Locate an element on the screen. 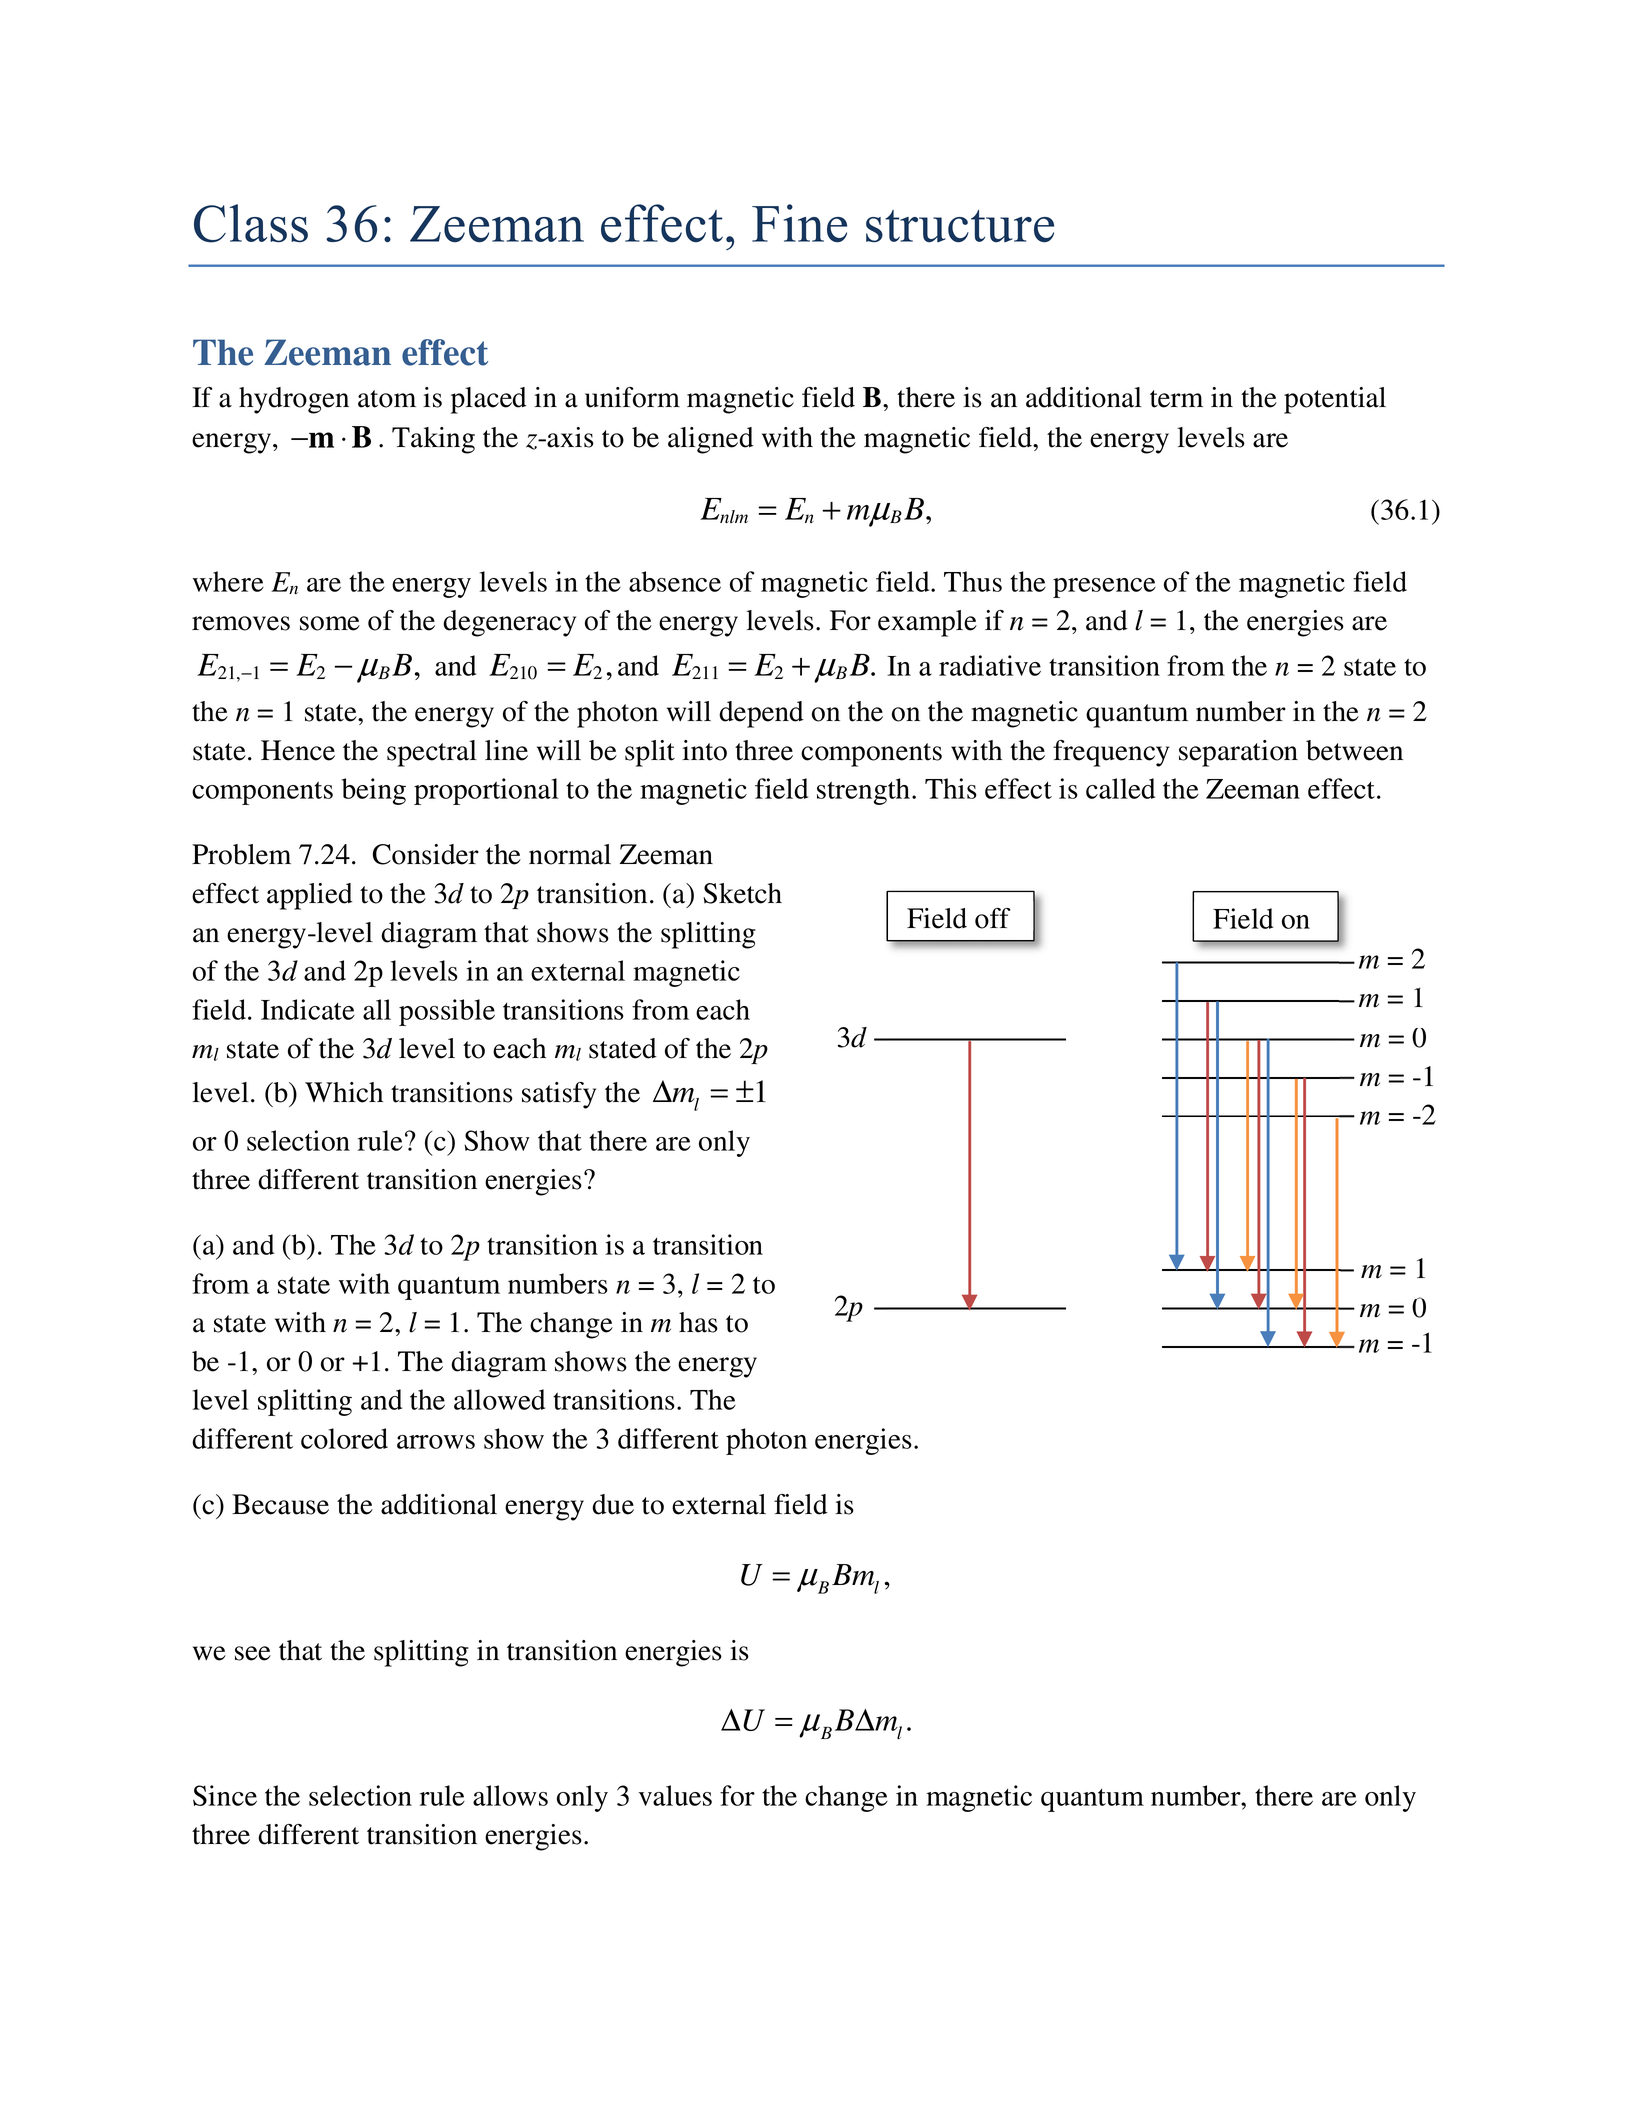  Since is located at coordinates (225, 1795).
